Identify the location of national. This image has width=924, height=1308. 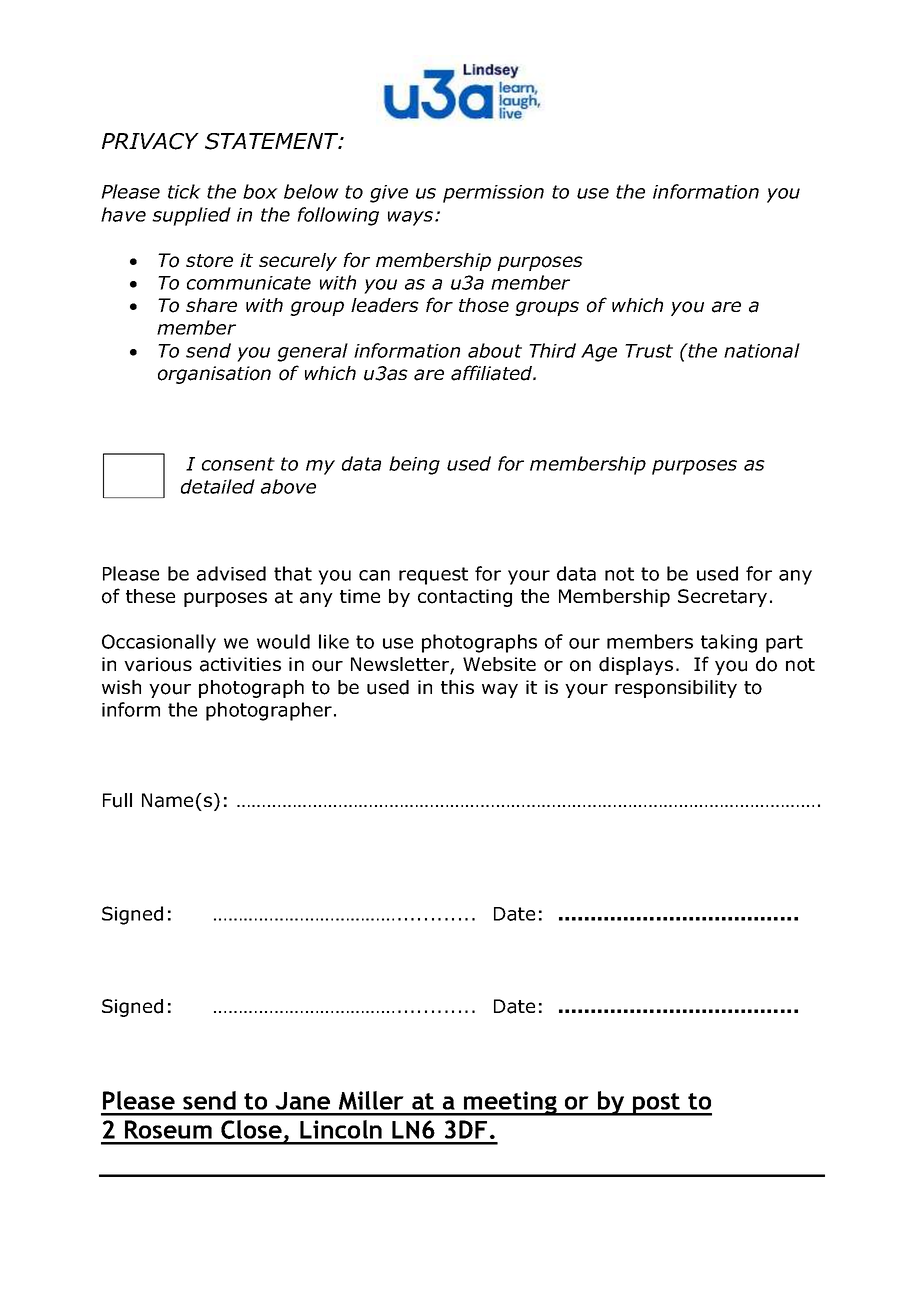
(762, 350).
